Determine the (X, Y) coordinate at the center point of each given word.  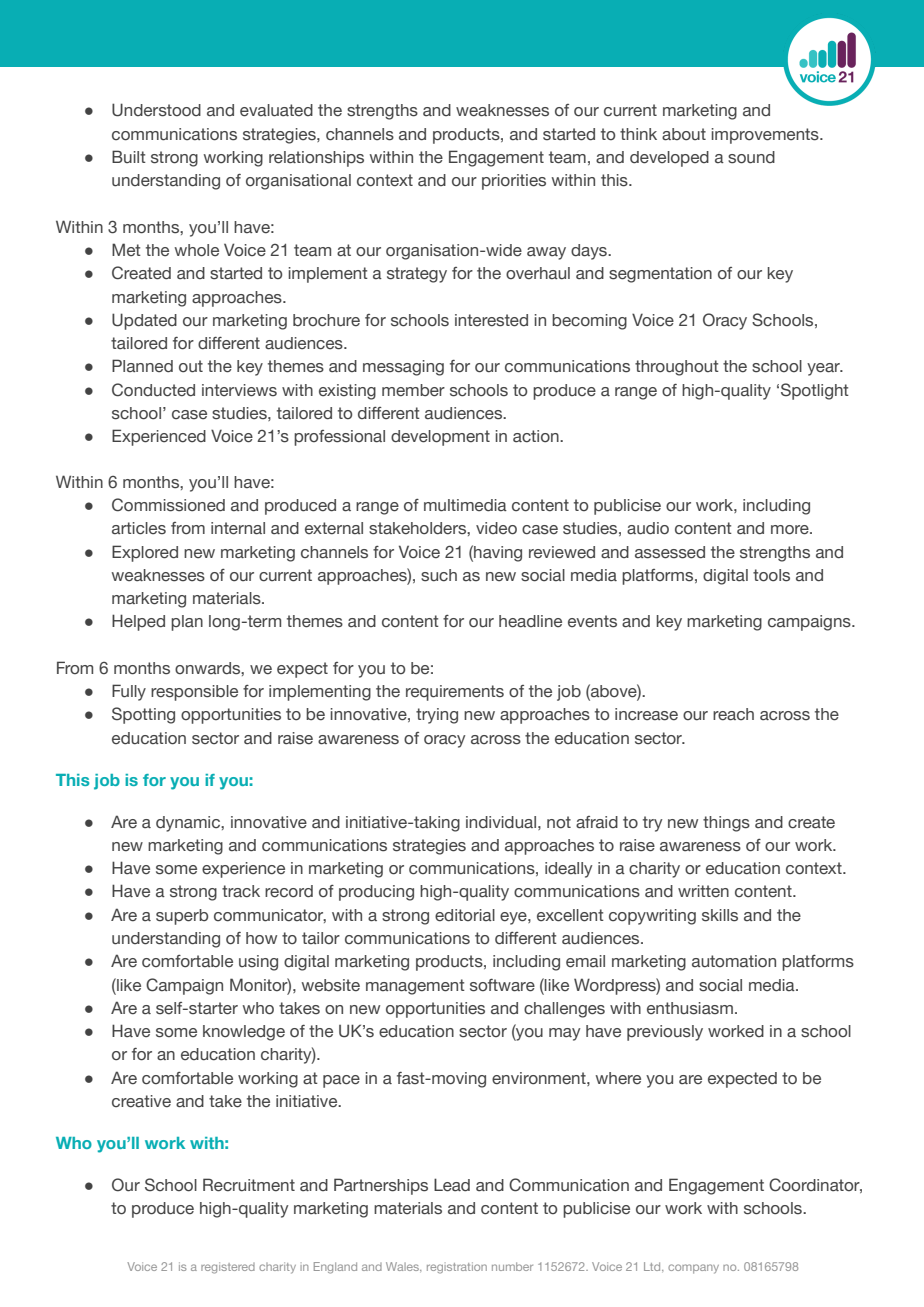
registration (457, 1268)
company (693, 1269)
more (791, 530)
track (241, 891)
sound (751, 157)
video (496, 528)
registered (228, 1268)
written (703, 891)
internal (238, 528)
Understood (156, 110)
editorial (465, 915)
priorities (514, 182)
